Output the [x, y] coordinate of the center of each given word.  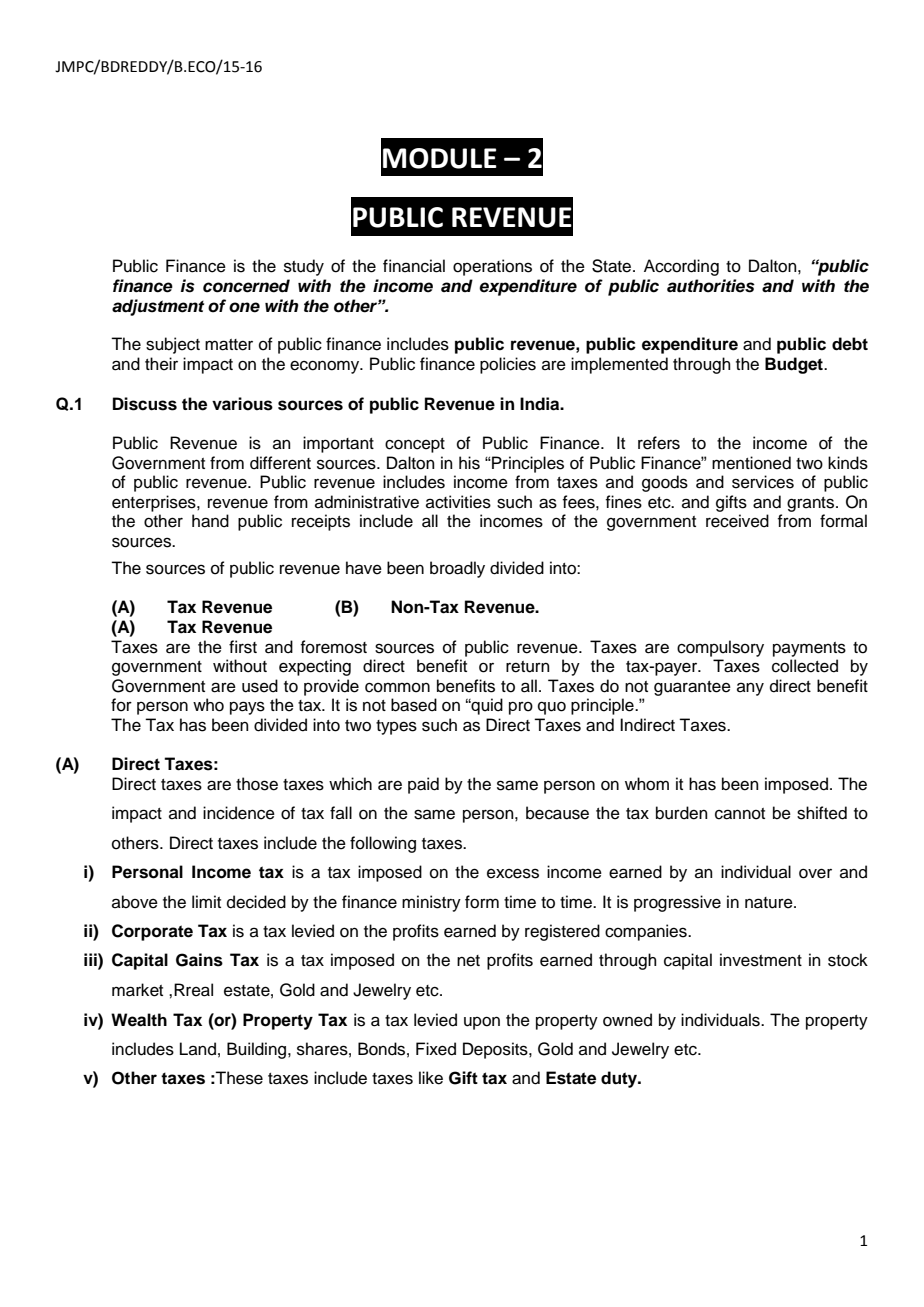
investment [761, 960]
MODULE [440, 158]
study [304, 267]
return [528, 667]
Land [198, 1049]
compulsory [720, 648]
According [681, 267]
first [243, 647]
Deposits [496, 1050]
